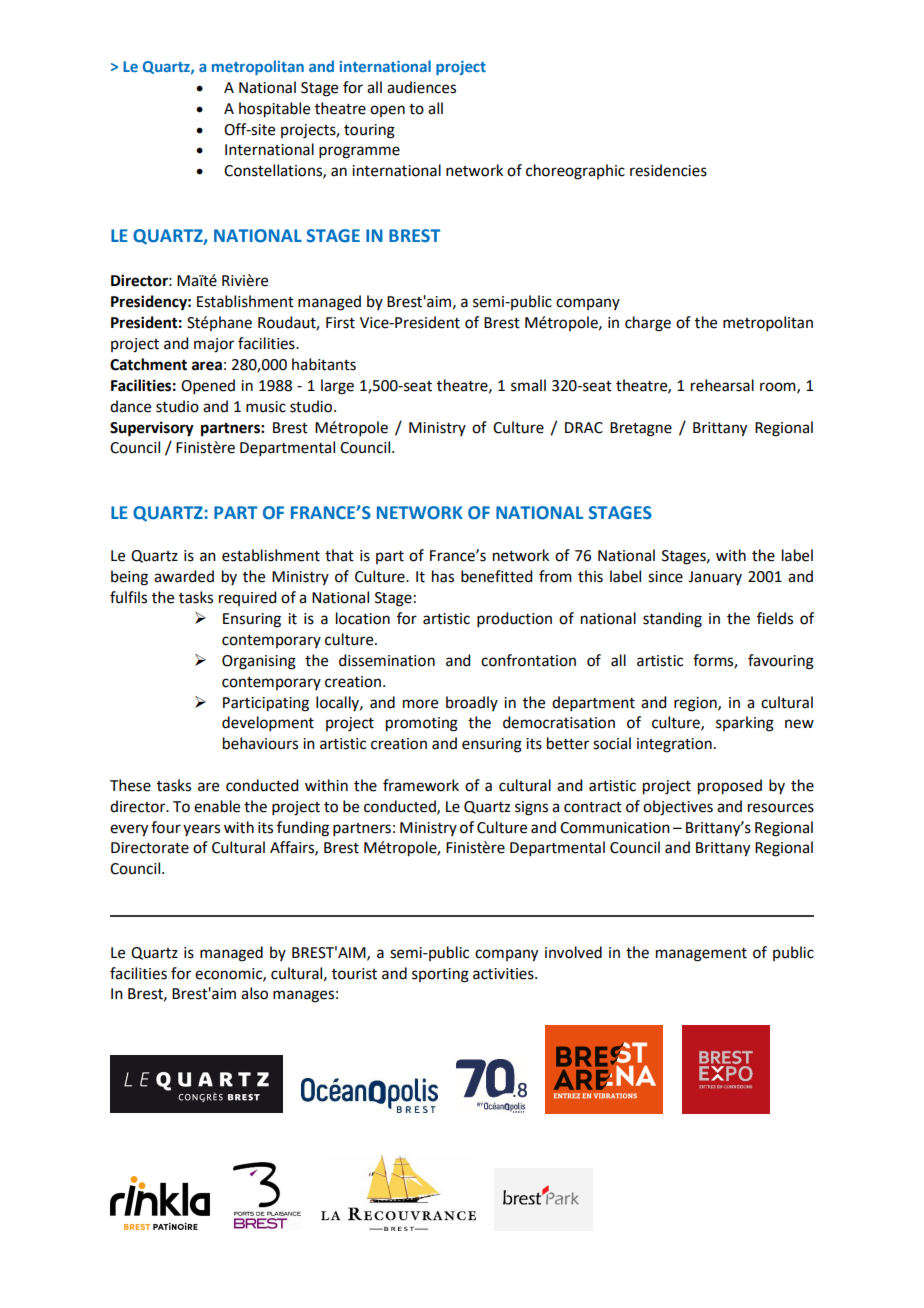  Describe the element at coordinates (340, 323) in the page. I see `First` at that location.
